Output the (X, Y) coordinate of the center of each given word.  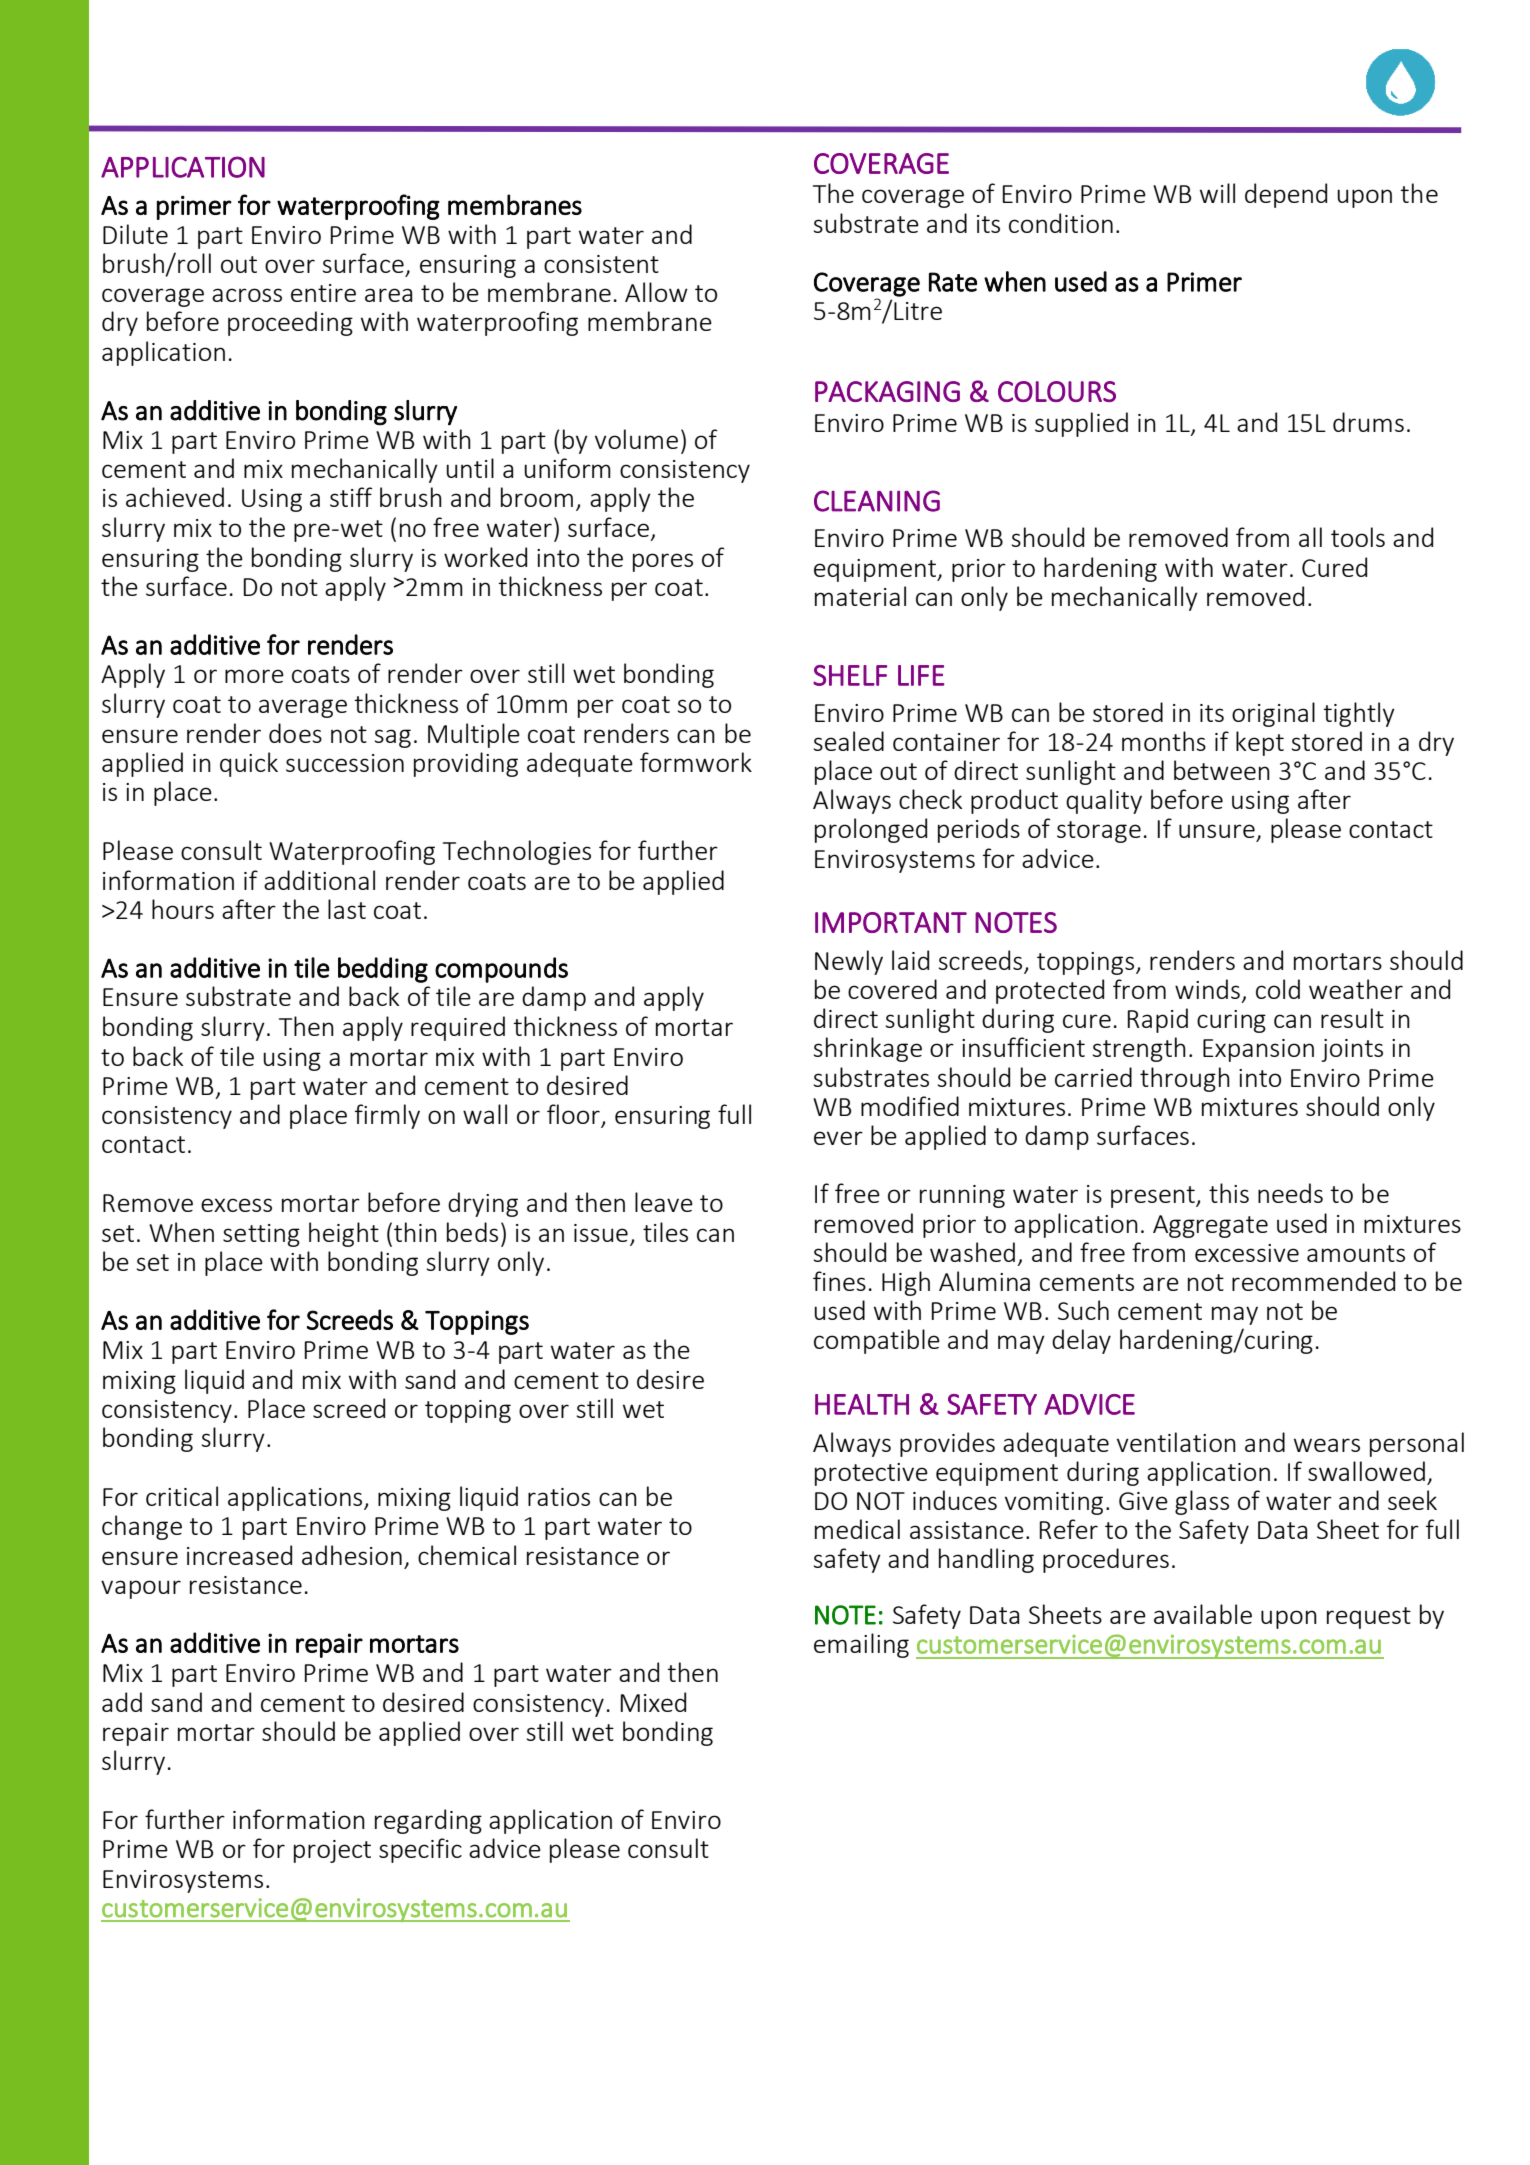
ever (838, 1138)
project (332, 1851)
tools (1358, 537)
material (860, 596)
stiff (351, 497)
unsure (1217, 831)
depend (1286, 195)
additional (319, 880)
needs (1290, 1193)
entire (323, 293)
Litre (918, 311)
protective (871, 1474)
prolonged (871, 830)
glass (1202, 1502)
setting (261, 1235)
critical (182, 1496)
